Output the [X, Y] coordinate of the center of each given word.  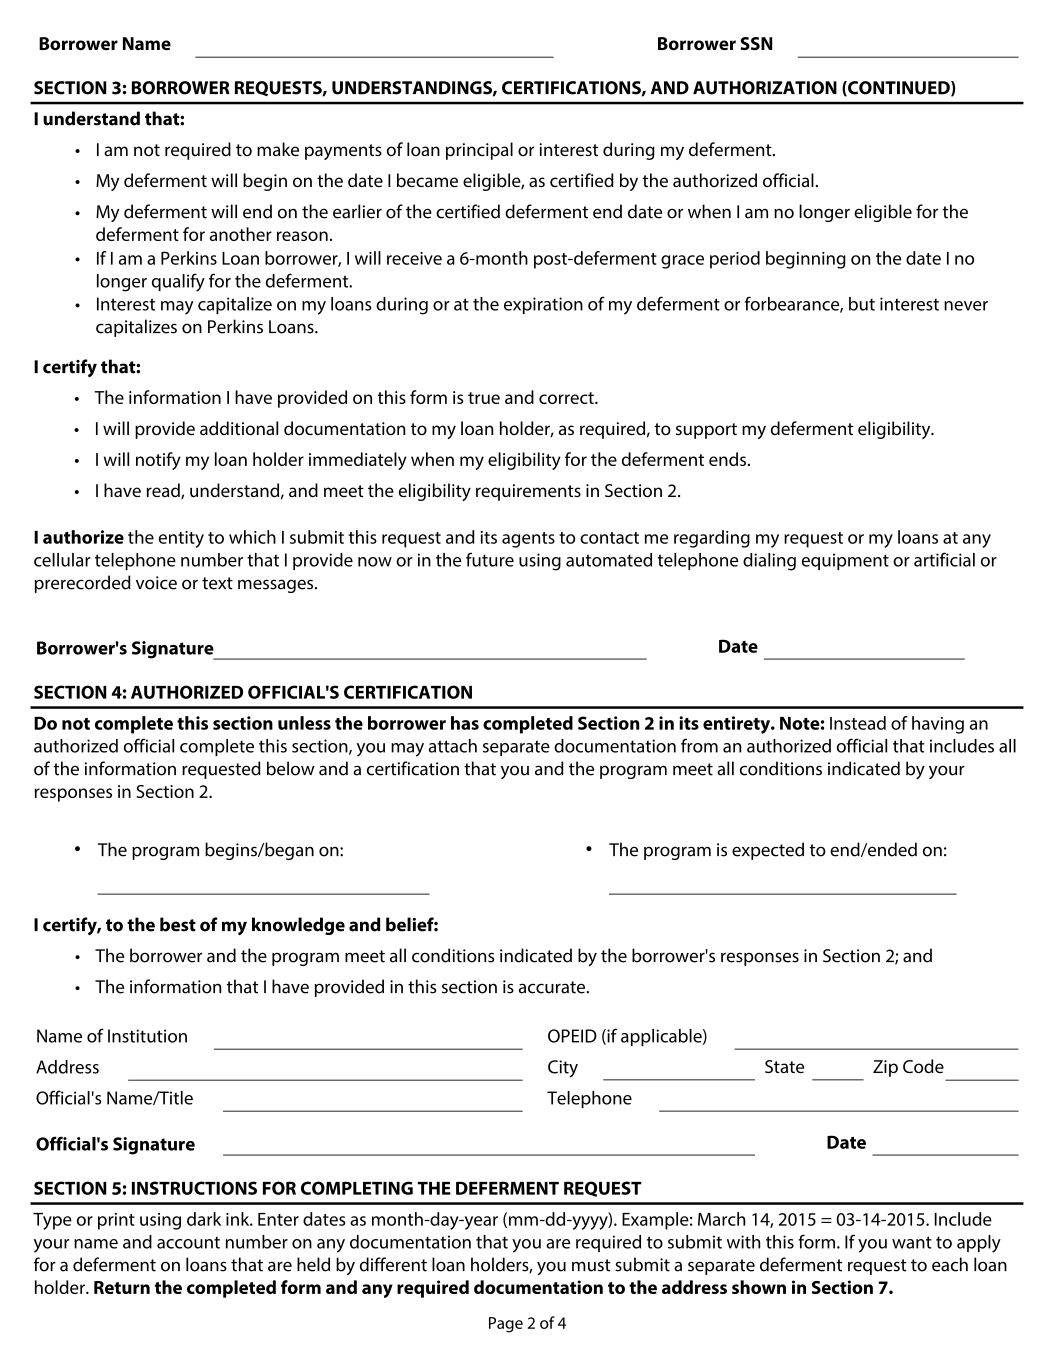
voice [156, 583]
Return [122, 1287]
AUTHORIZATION [765, 88]
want [912, 1242]
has [465, 723]
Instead [858, 723]
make [278, 149]
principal [479, 151]
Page [506, 1325]
